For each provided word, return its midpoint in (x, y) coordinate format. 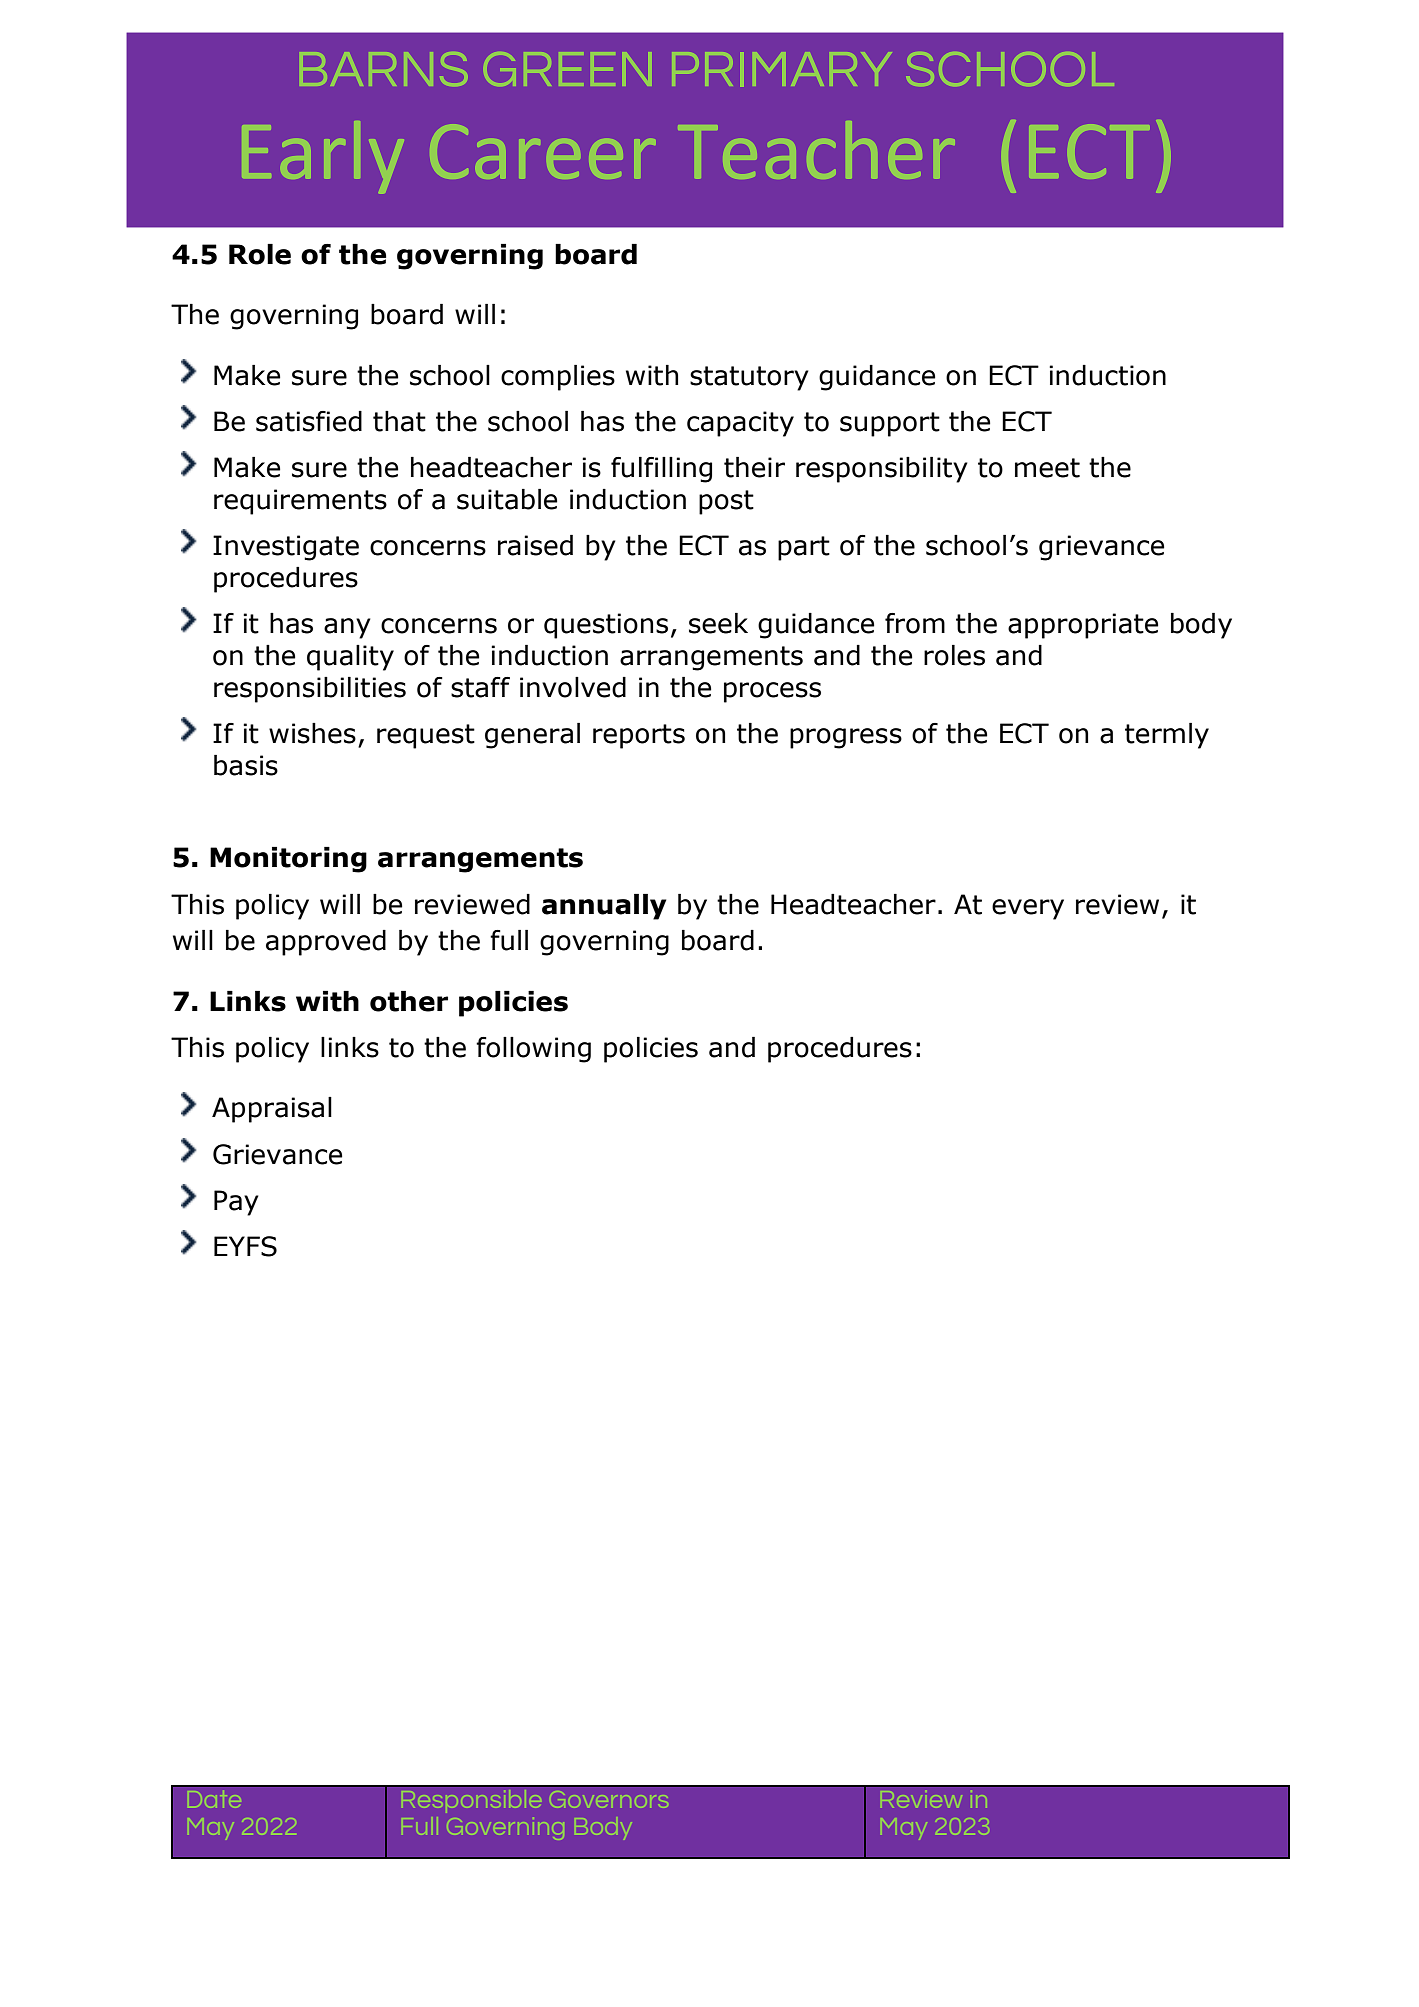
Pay (236, 1203)
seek (718, 623)
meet (1047, 468)
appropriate (1083, 626)
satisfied (309, 421)
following (533, 1050)
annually (604, 907)
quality (350, 658)
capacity (740, 424)
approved (326, 943)
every (1028, 909)
